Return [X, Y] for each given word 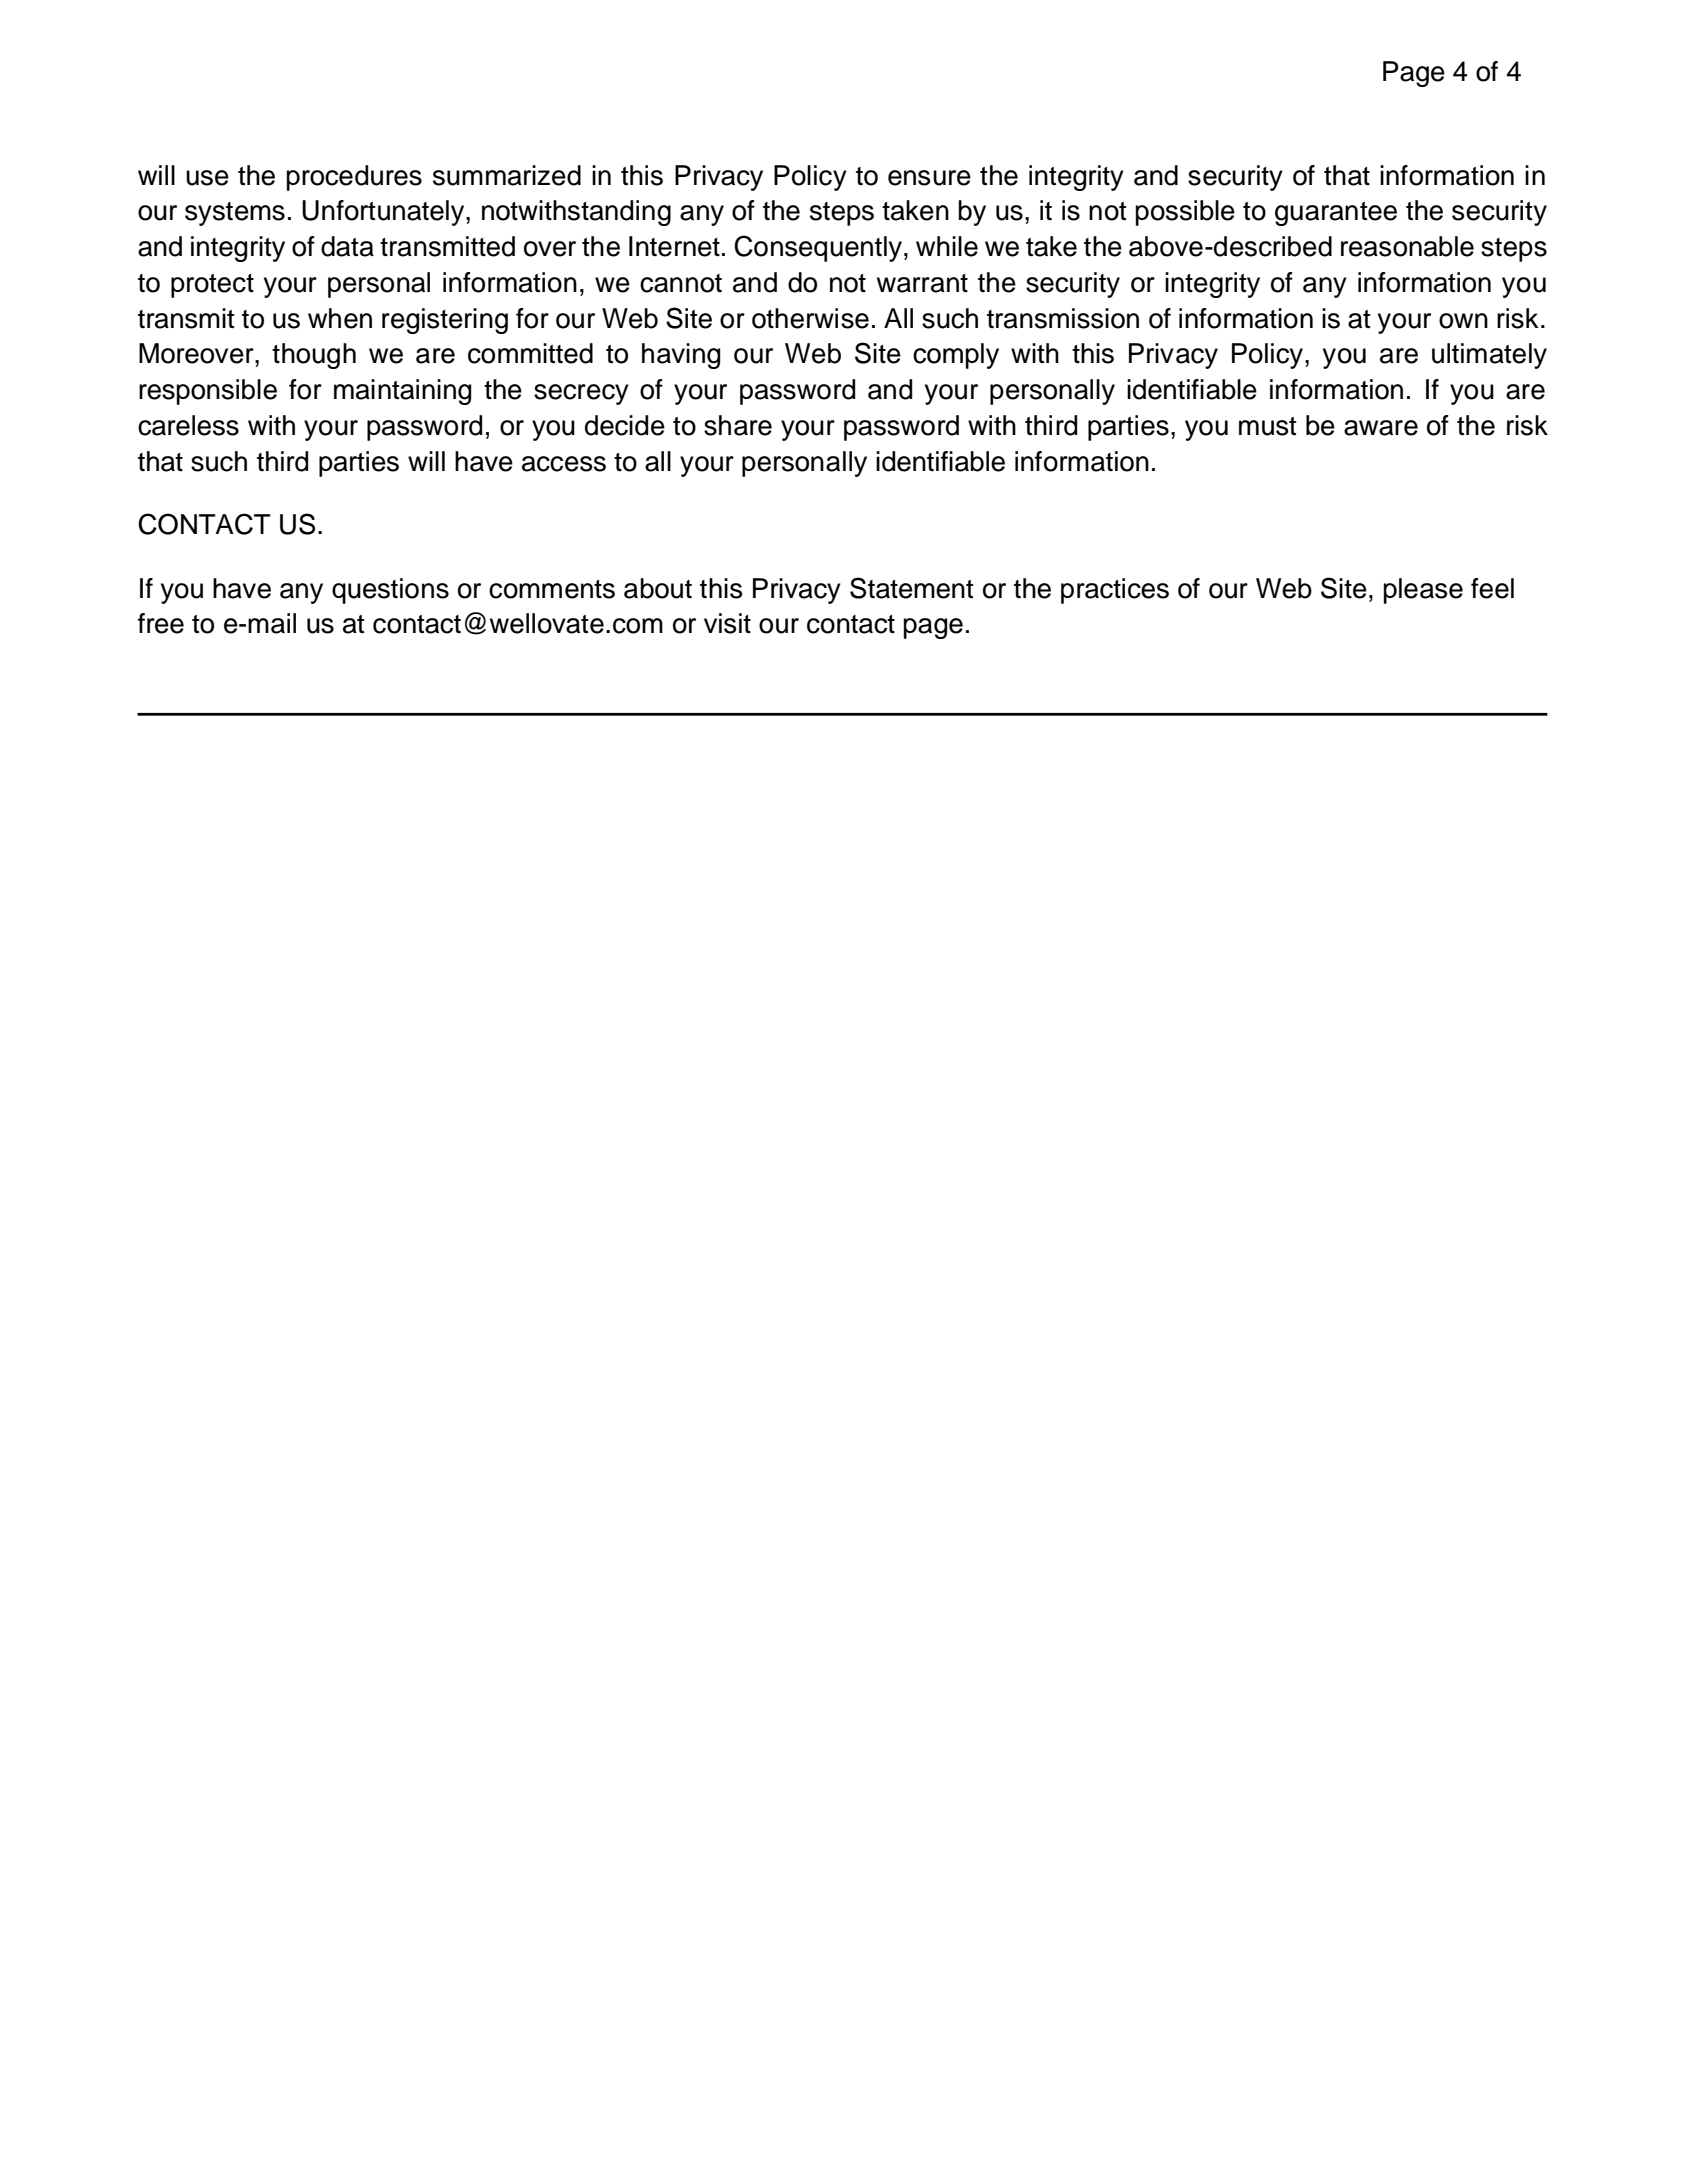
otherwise [810, 318]
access [564, 464]
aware [1381, 428]
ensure [929, 178]
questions [390, 591]
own [1463, 321]
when [340, 318]
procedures [354, 178]
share [738, 425]
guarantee [1336, 214]
